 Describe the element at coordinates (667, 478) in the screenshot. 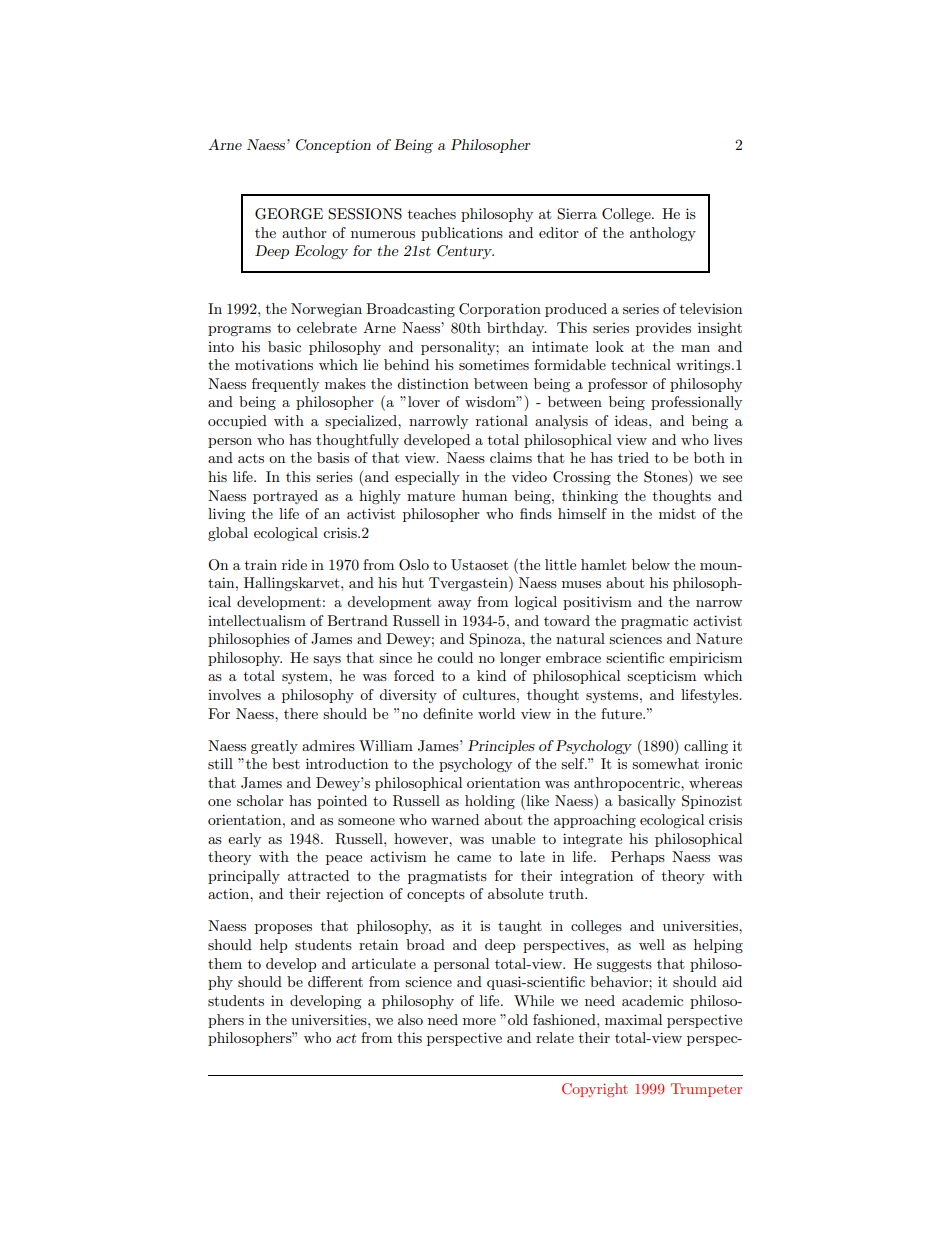

I see `Stones` at that location.
